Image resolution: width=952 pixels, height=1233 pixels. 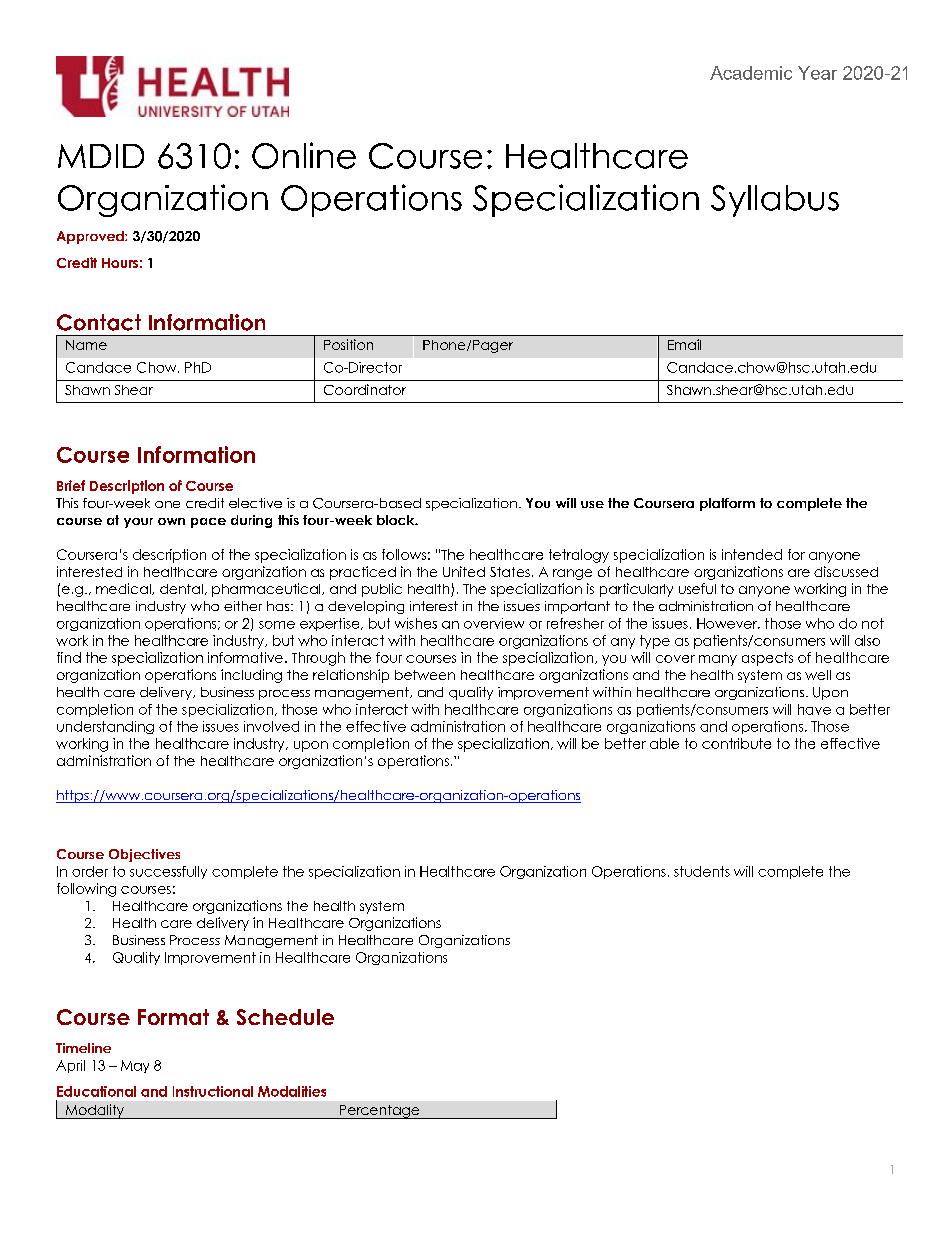 What do you see at coordinates (144, 855) in the page?
I see `Objectives` at bounding box center [144, 855].
